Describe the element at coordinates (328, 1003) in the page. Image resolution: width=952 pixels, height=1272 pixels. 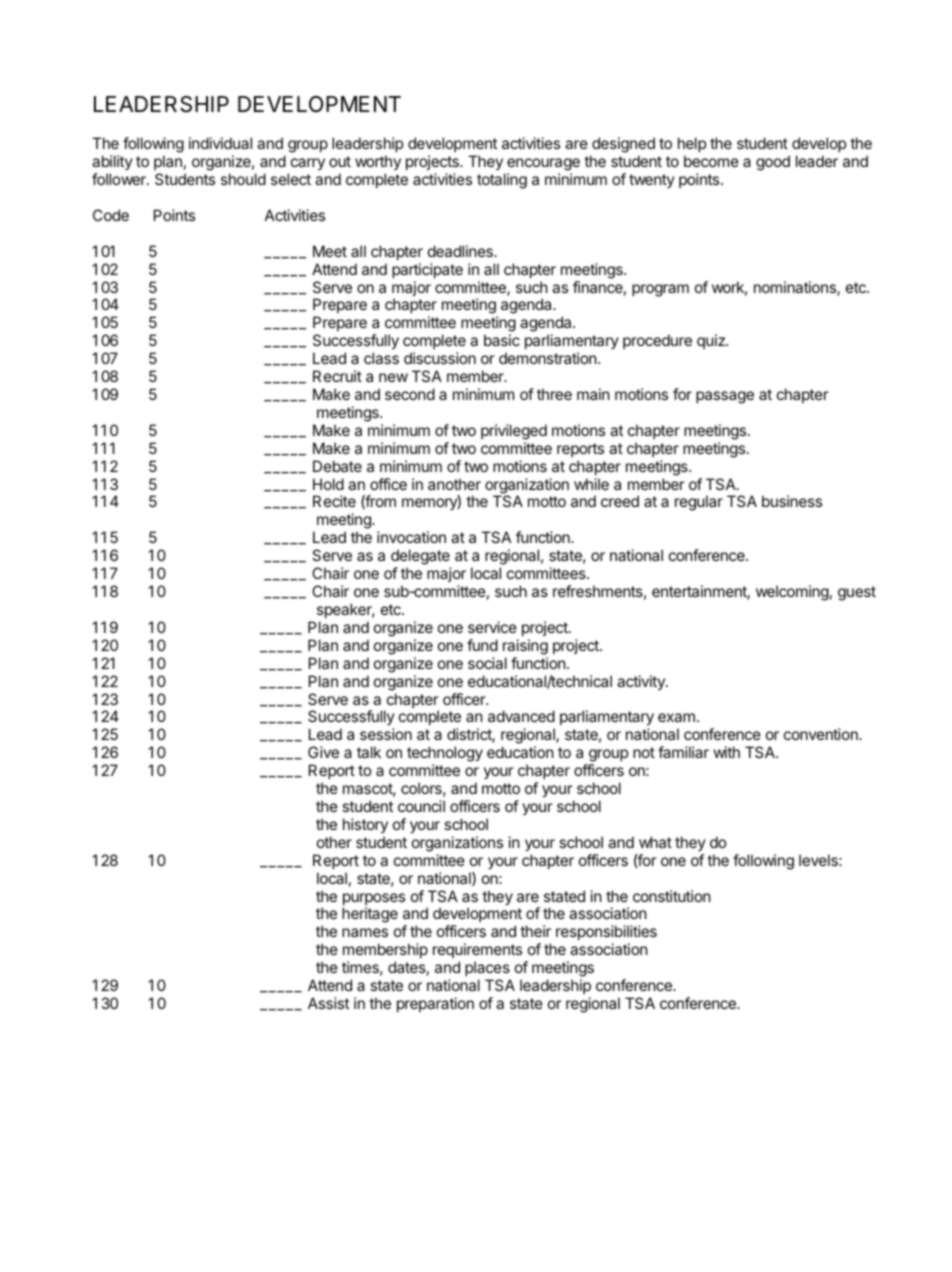
I see `Assist` at that location.
